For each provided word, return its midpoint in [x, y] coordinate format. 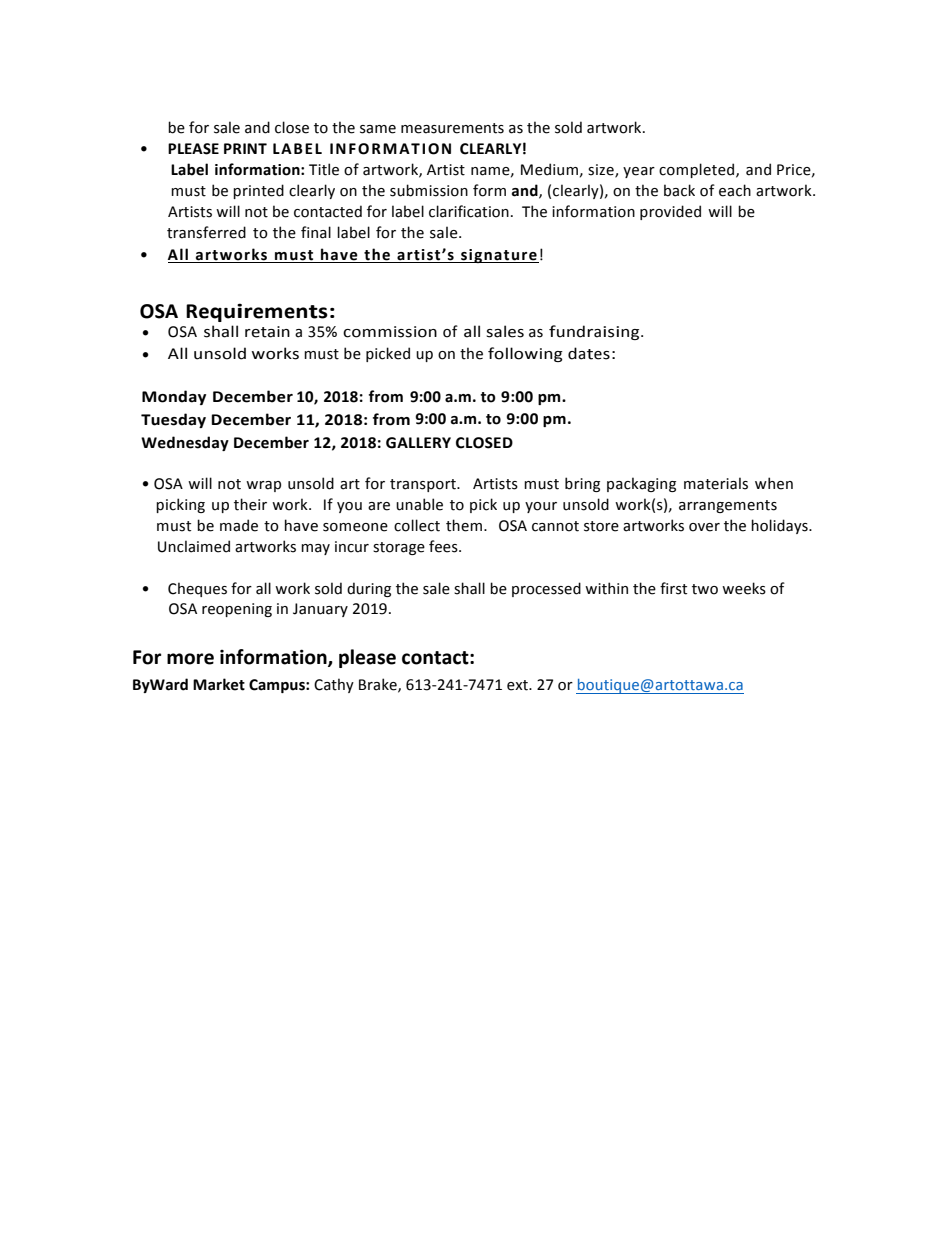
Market [219, 684]
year [639, 172]
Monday [174, 397]
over [704, 527]
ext [518, 685]
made [239, 525]
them [464, 525]
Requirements [257, 312]
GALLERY [418, 443]
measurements [452, 128]
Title [324, 169]
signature [499, 256]
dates [589, 353]
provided [670, 212]
